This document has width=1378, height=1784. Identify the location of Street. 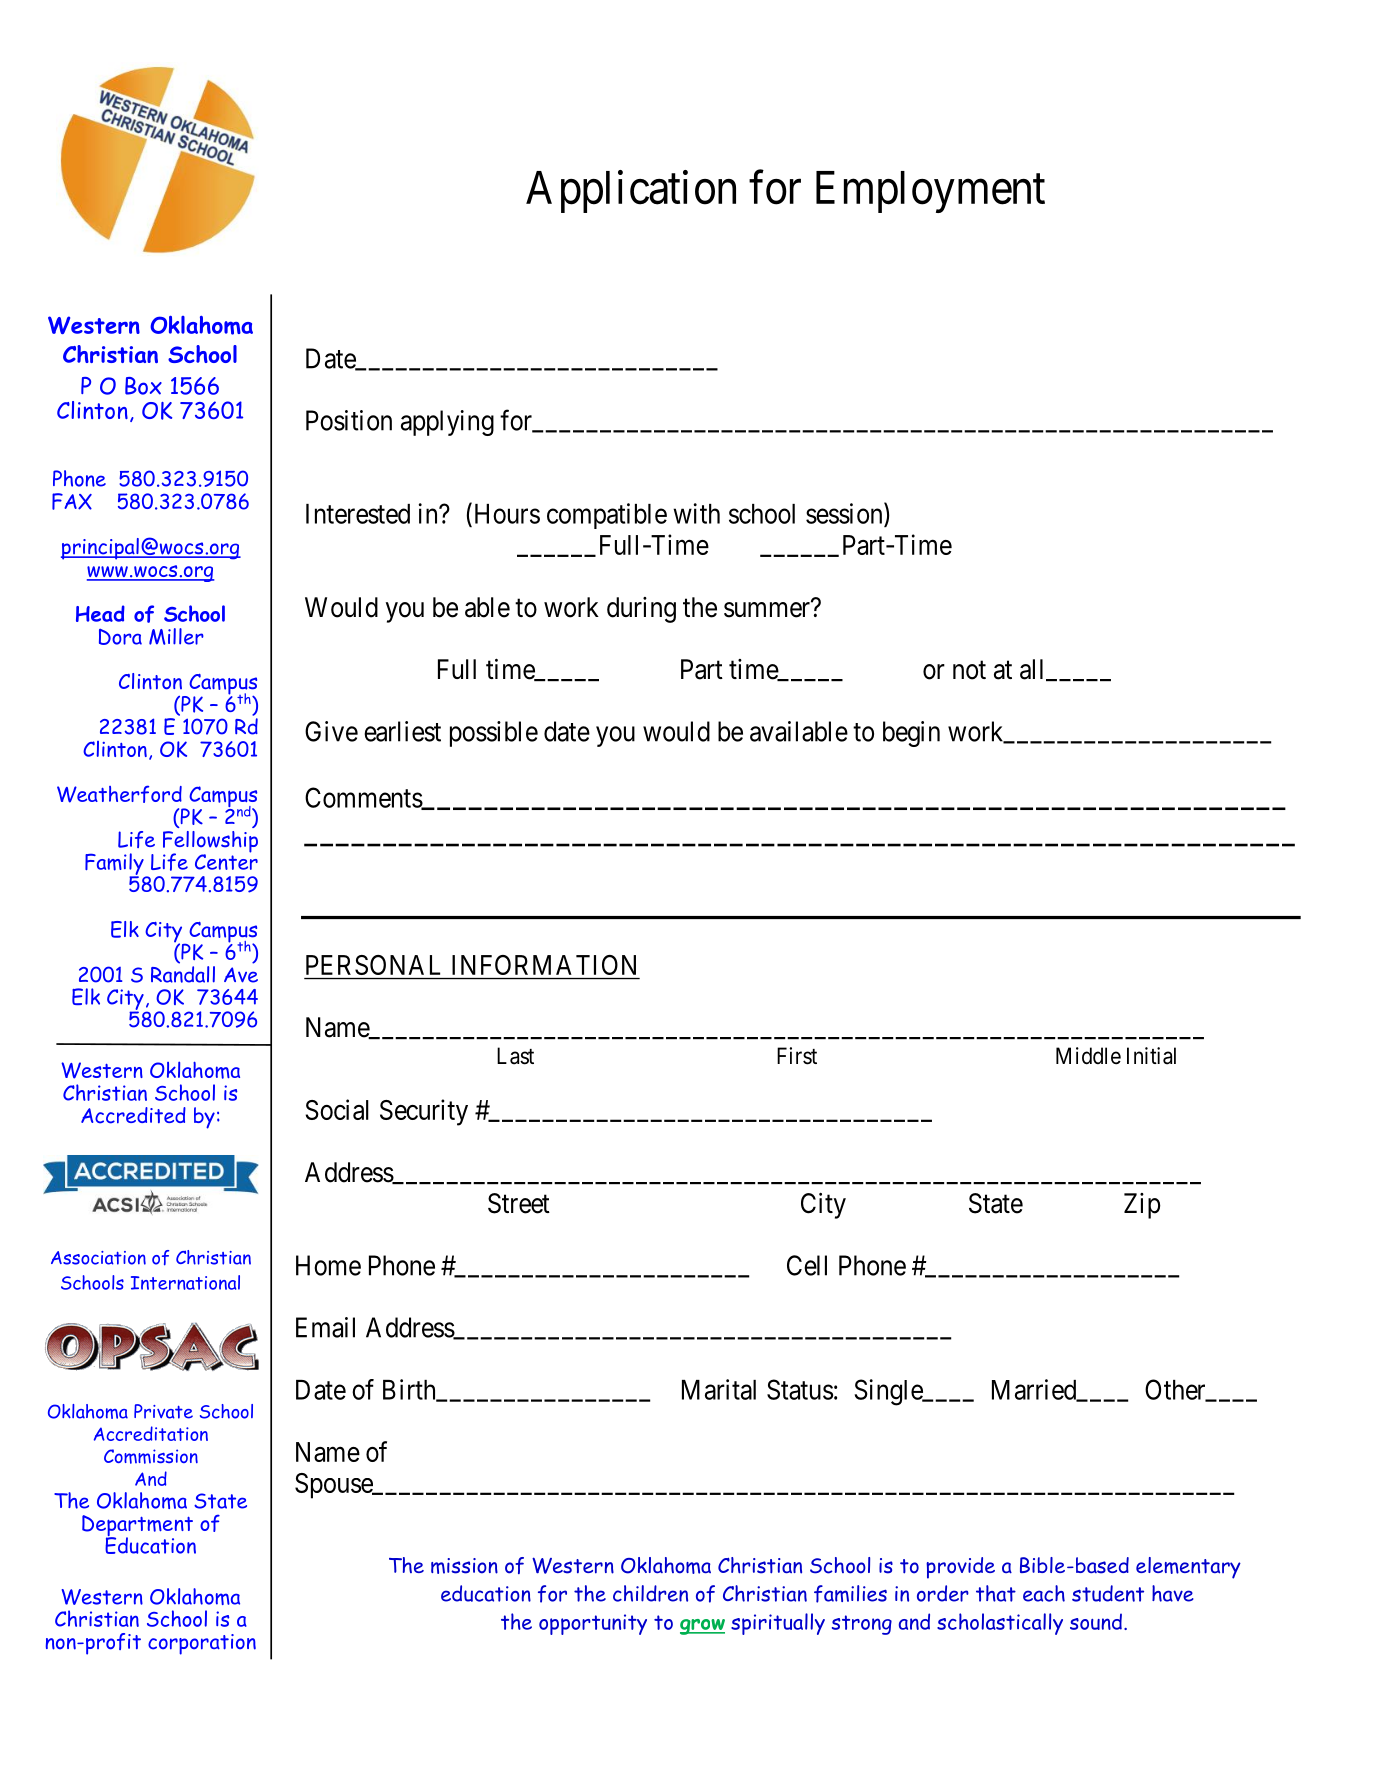
(519, 1203).
